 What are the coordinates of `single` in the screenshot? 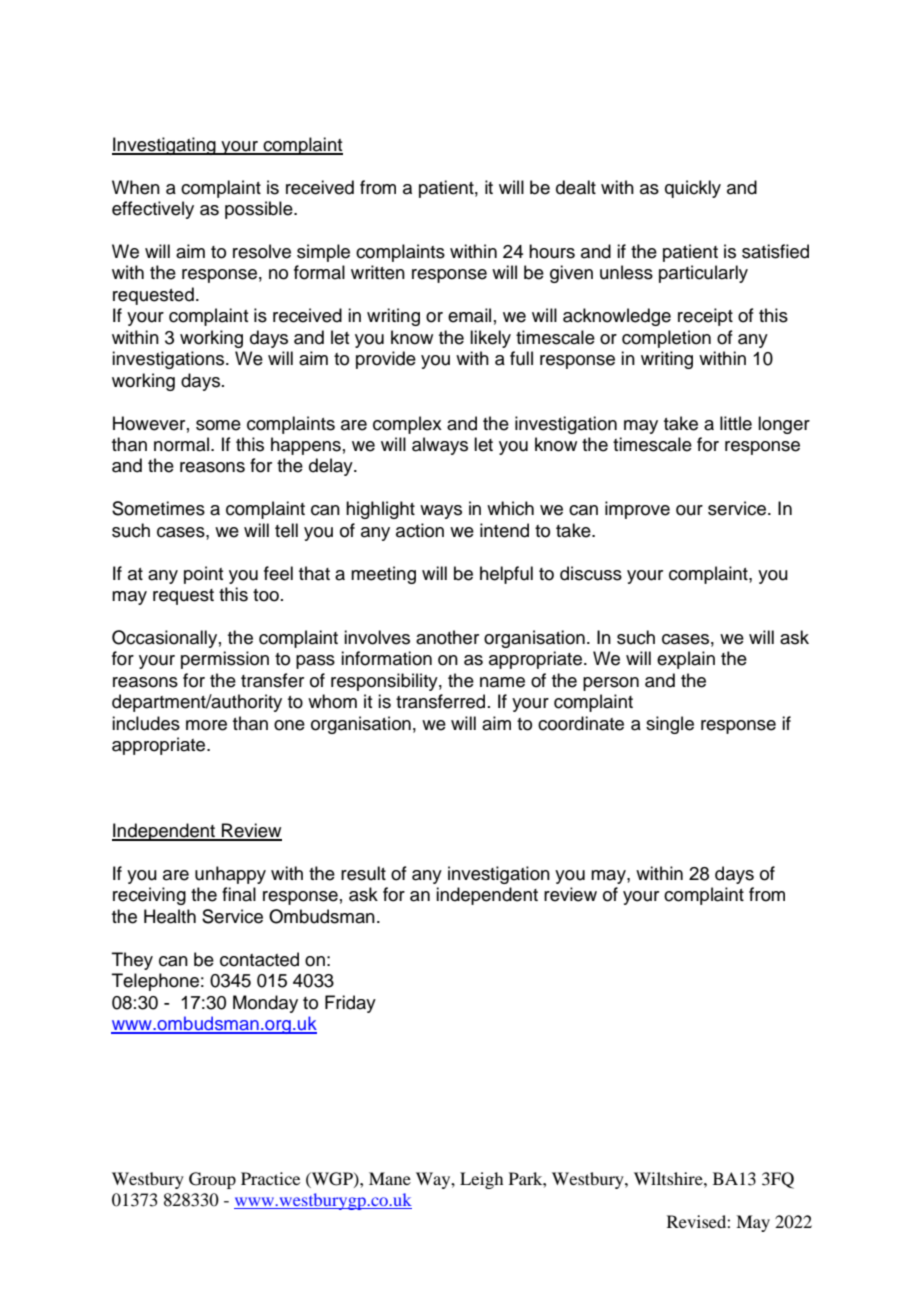 It's located at (670, 725).
